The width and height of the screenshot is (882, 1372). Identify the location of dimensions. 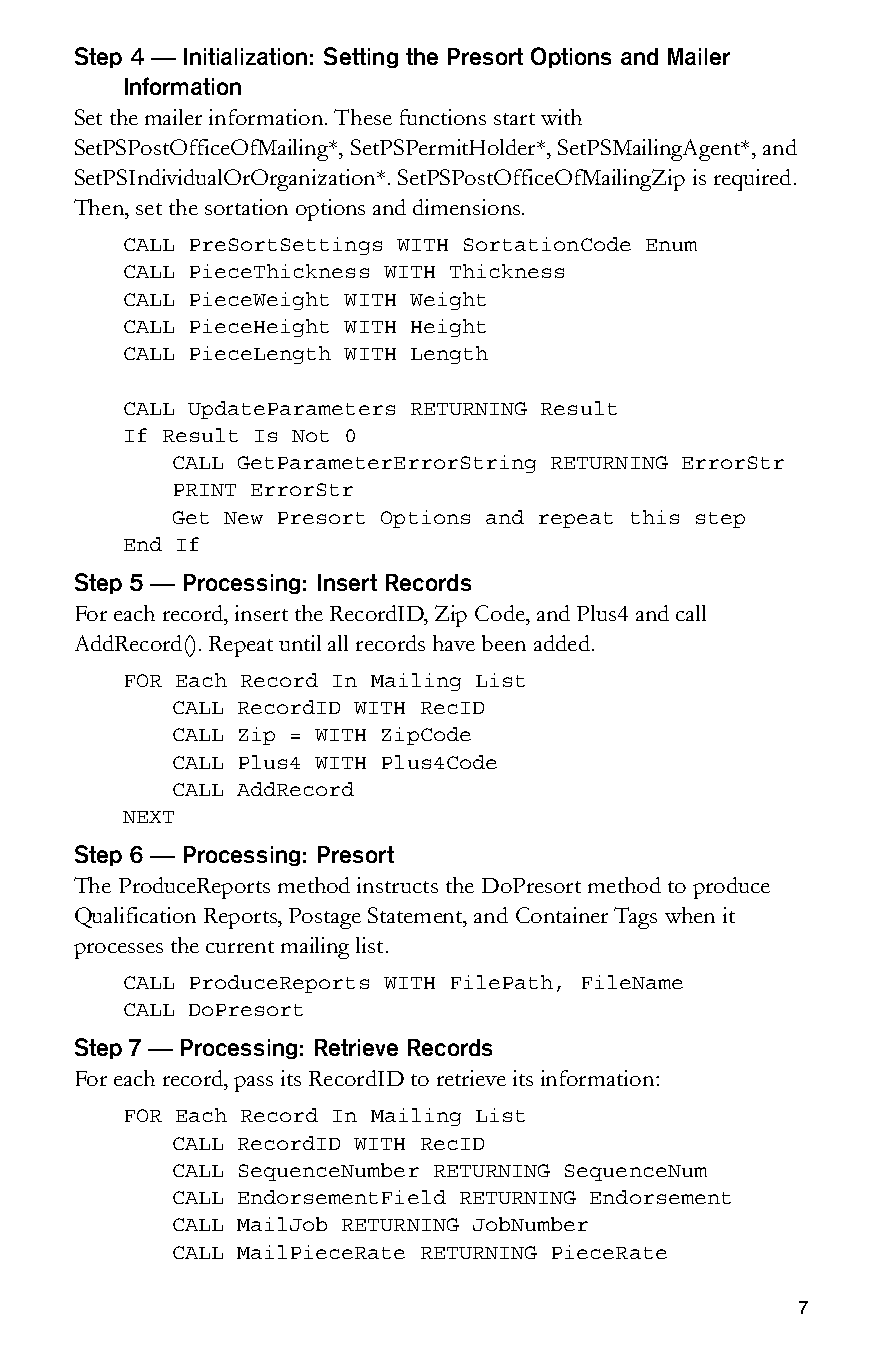
(466, 207).
